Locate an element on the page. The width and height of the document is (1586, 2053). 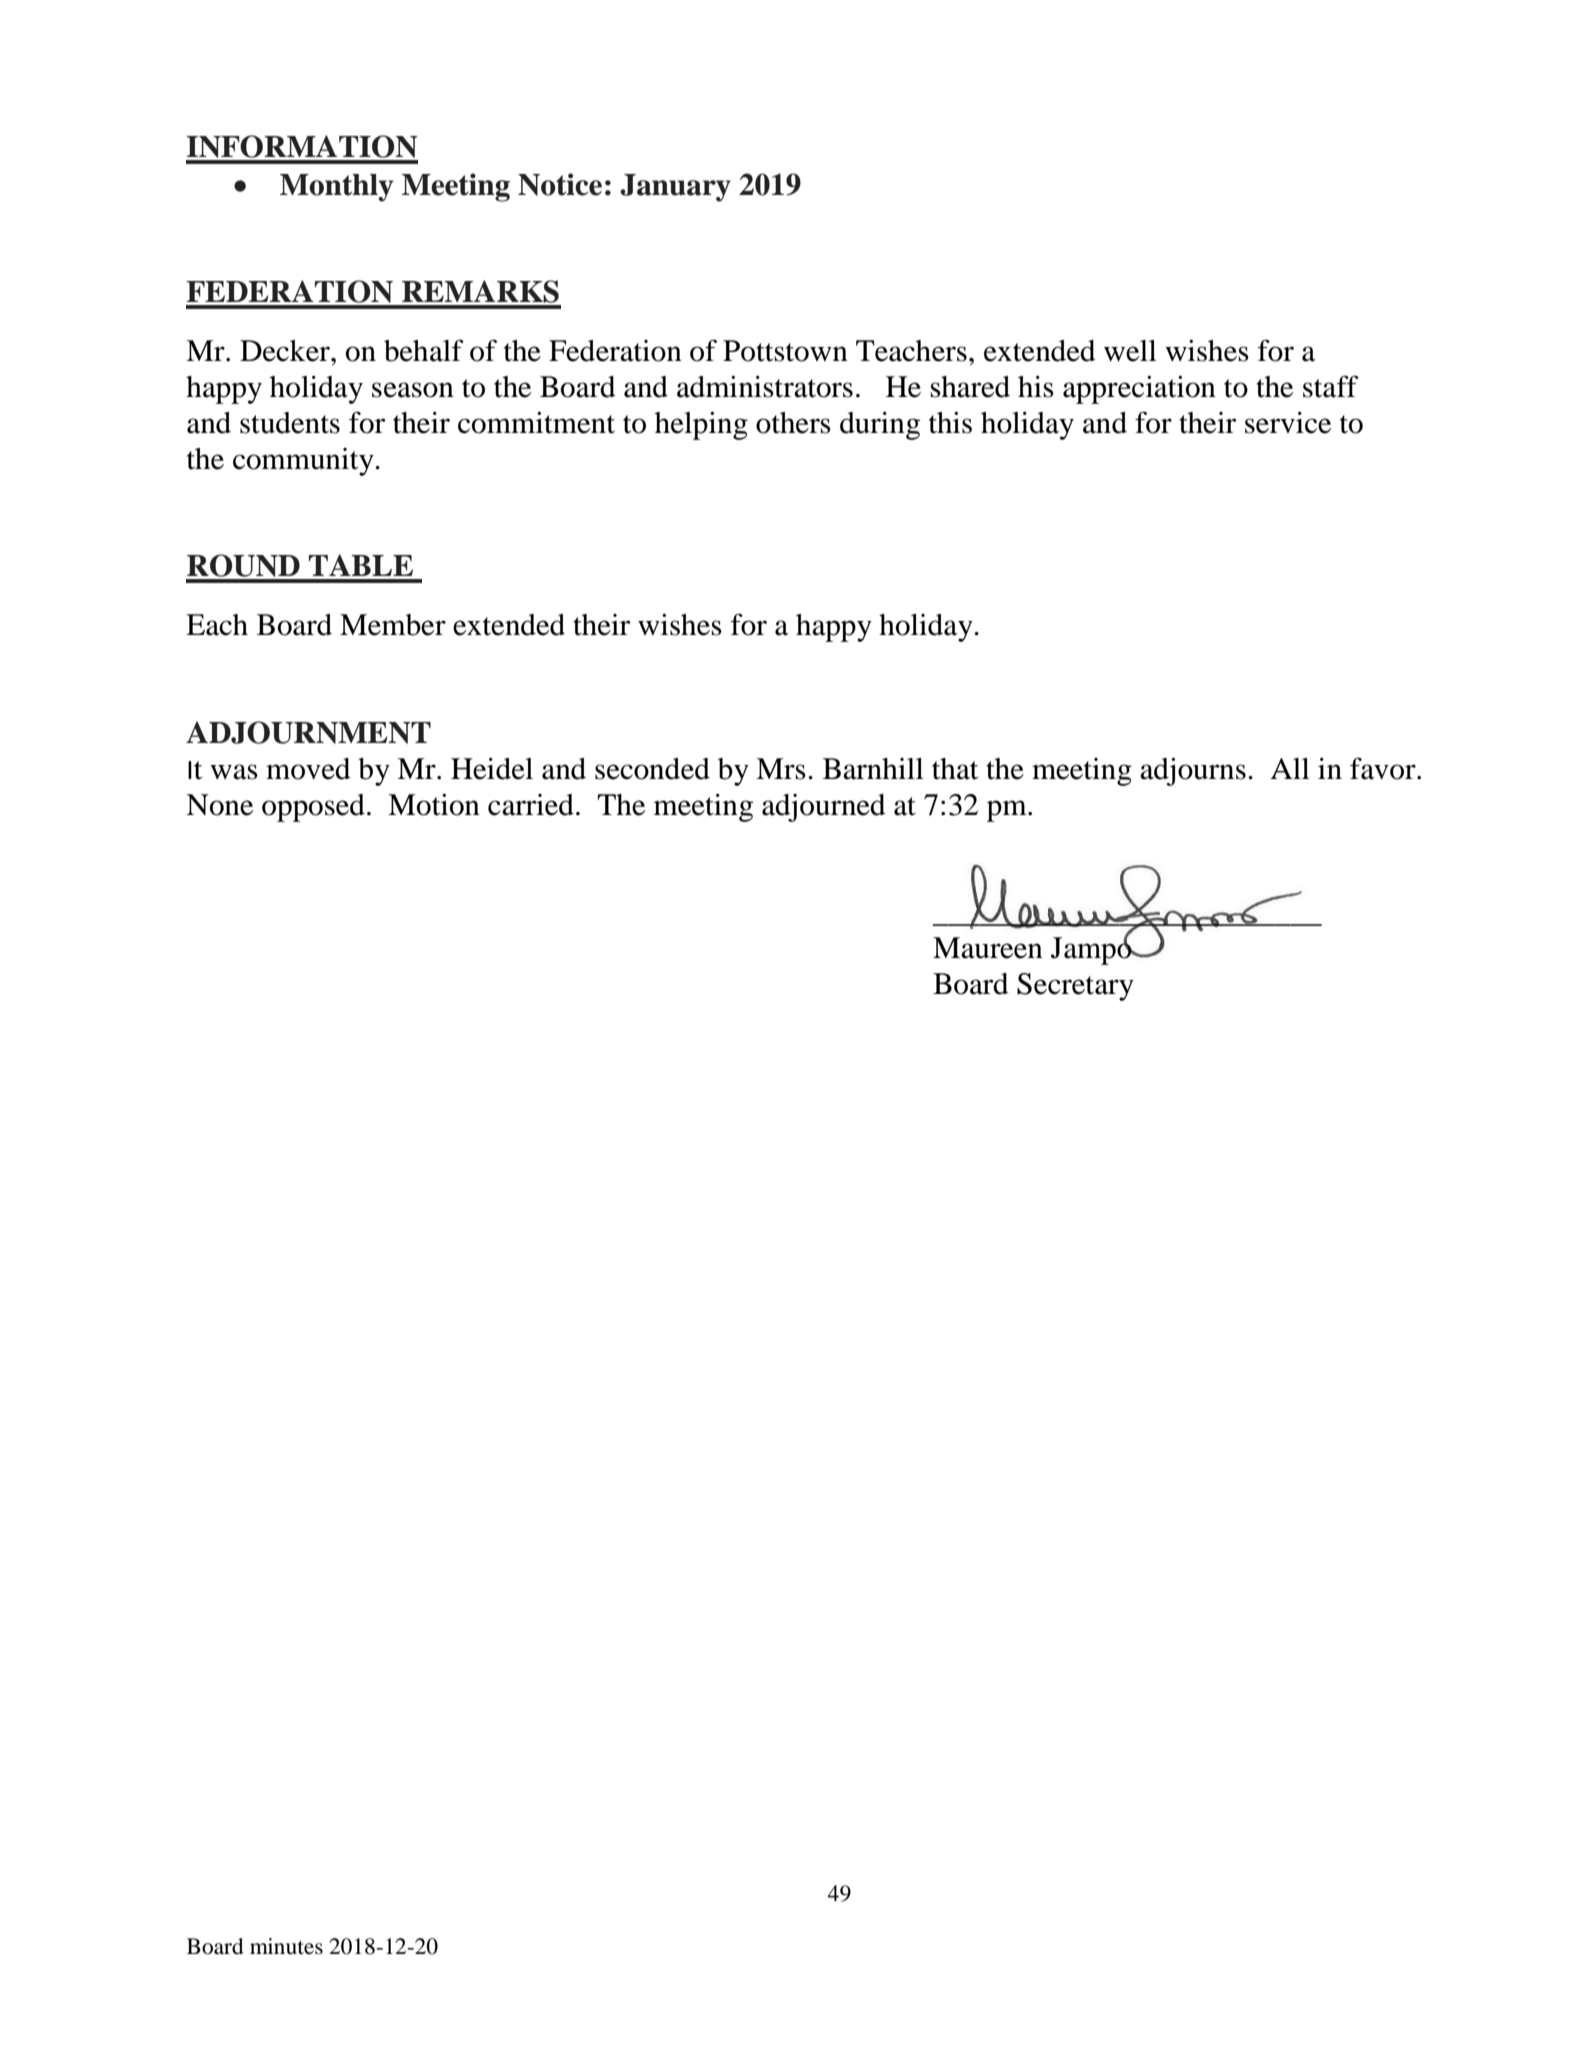
January is located at coordinates (675, 188).
